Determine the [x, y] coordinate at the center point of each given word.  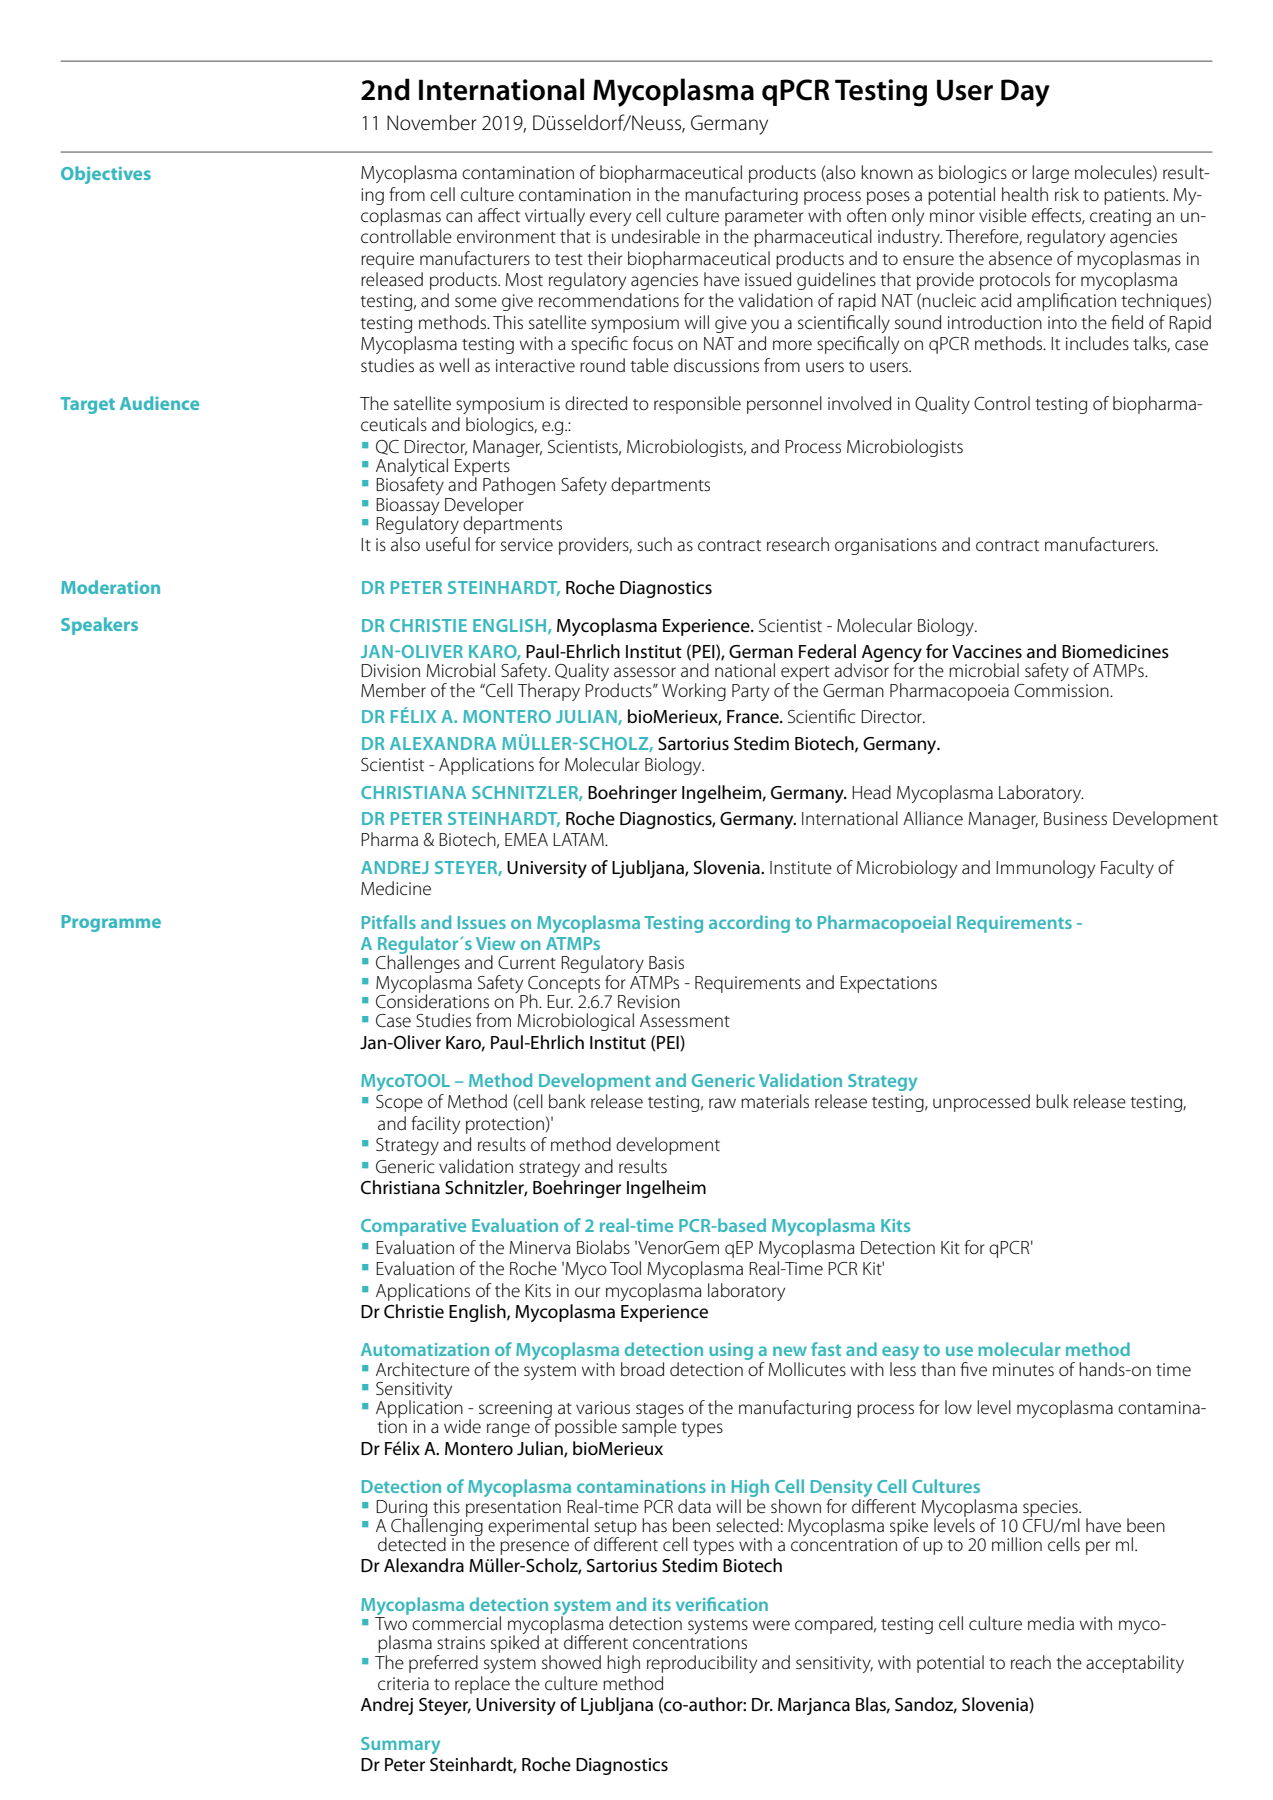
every [610, 219]
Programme [111, 923]
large [1050, 174]
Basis [666, 962]
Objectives [106, 175]
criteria [403, 1684]
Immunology [1045, 869]
